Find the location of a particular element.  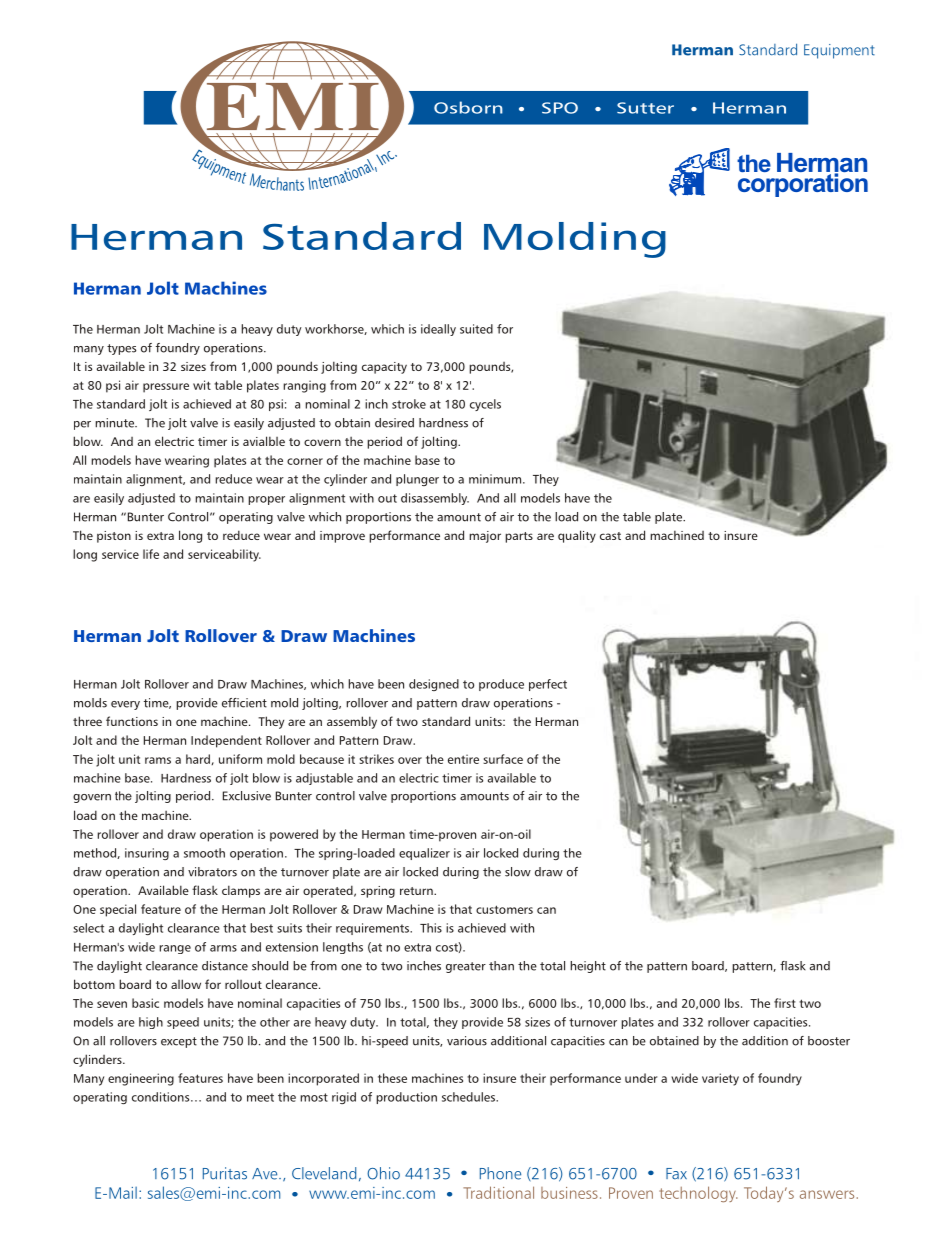

Osborn is located at coordinates (468, 107).
